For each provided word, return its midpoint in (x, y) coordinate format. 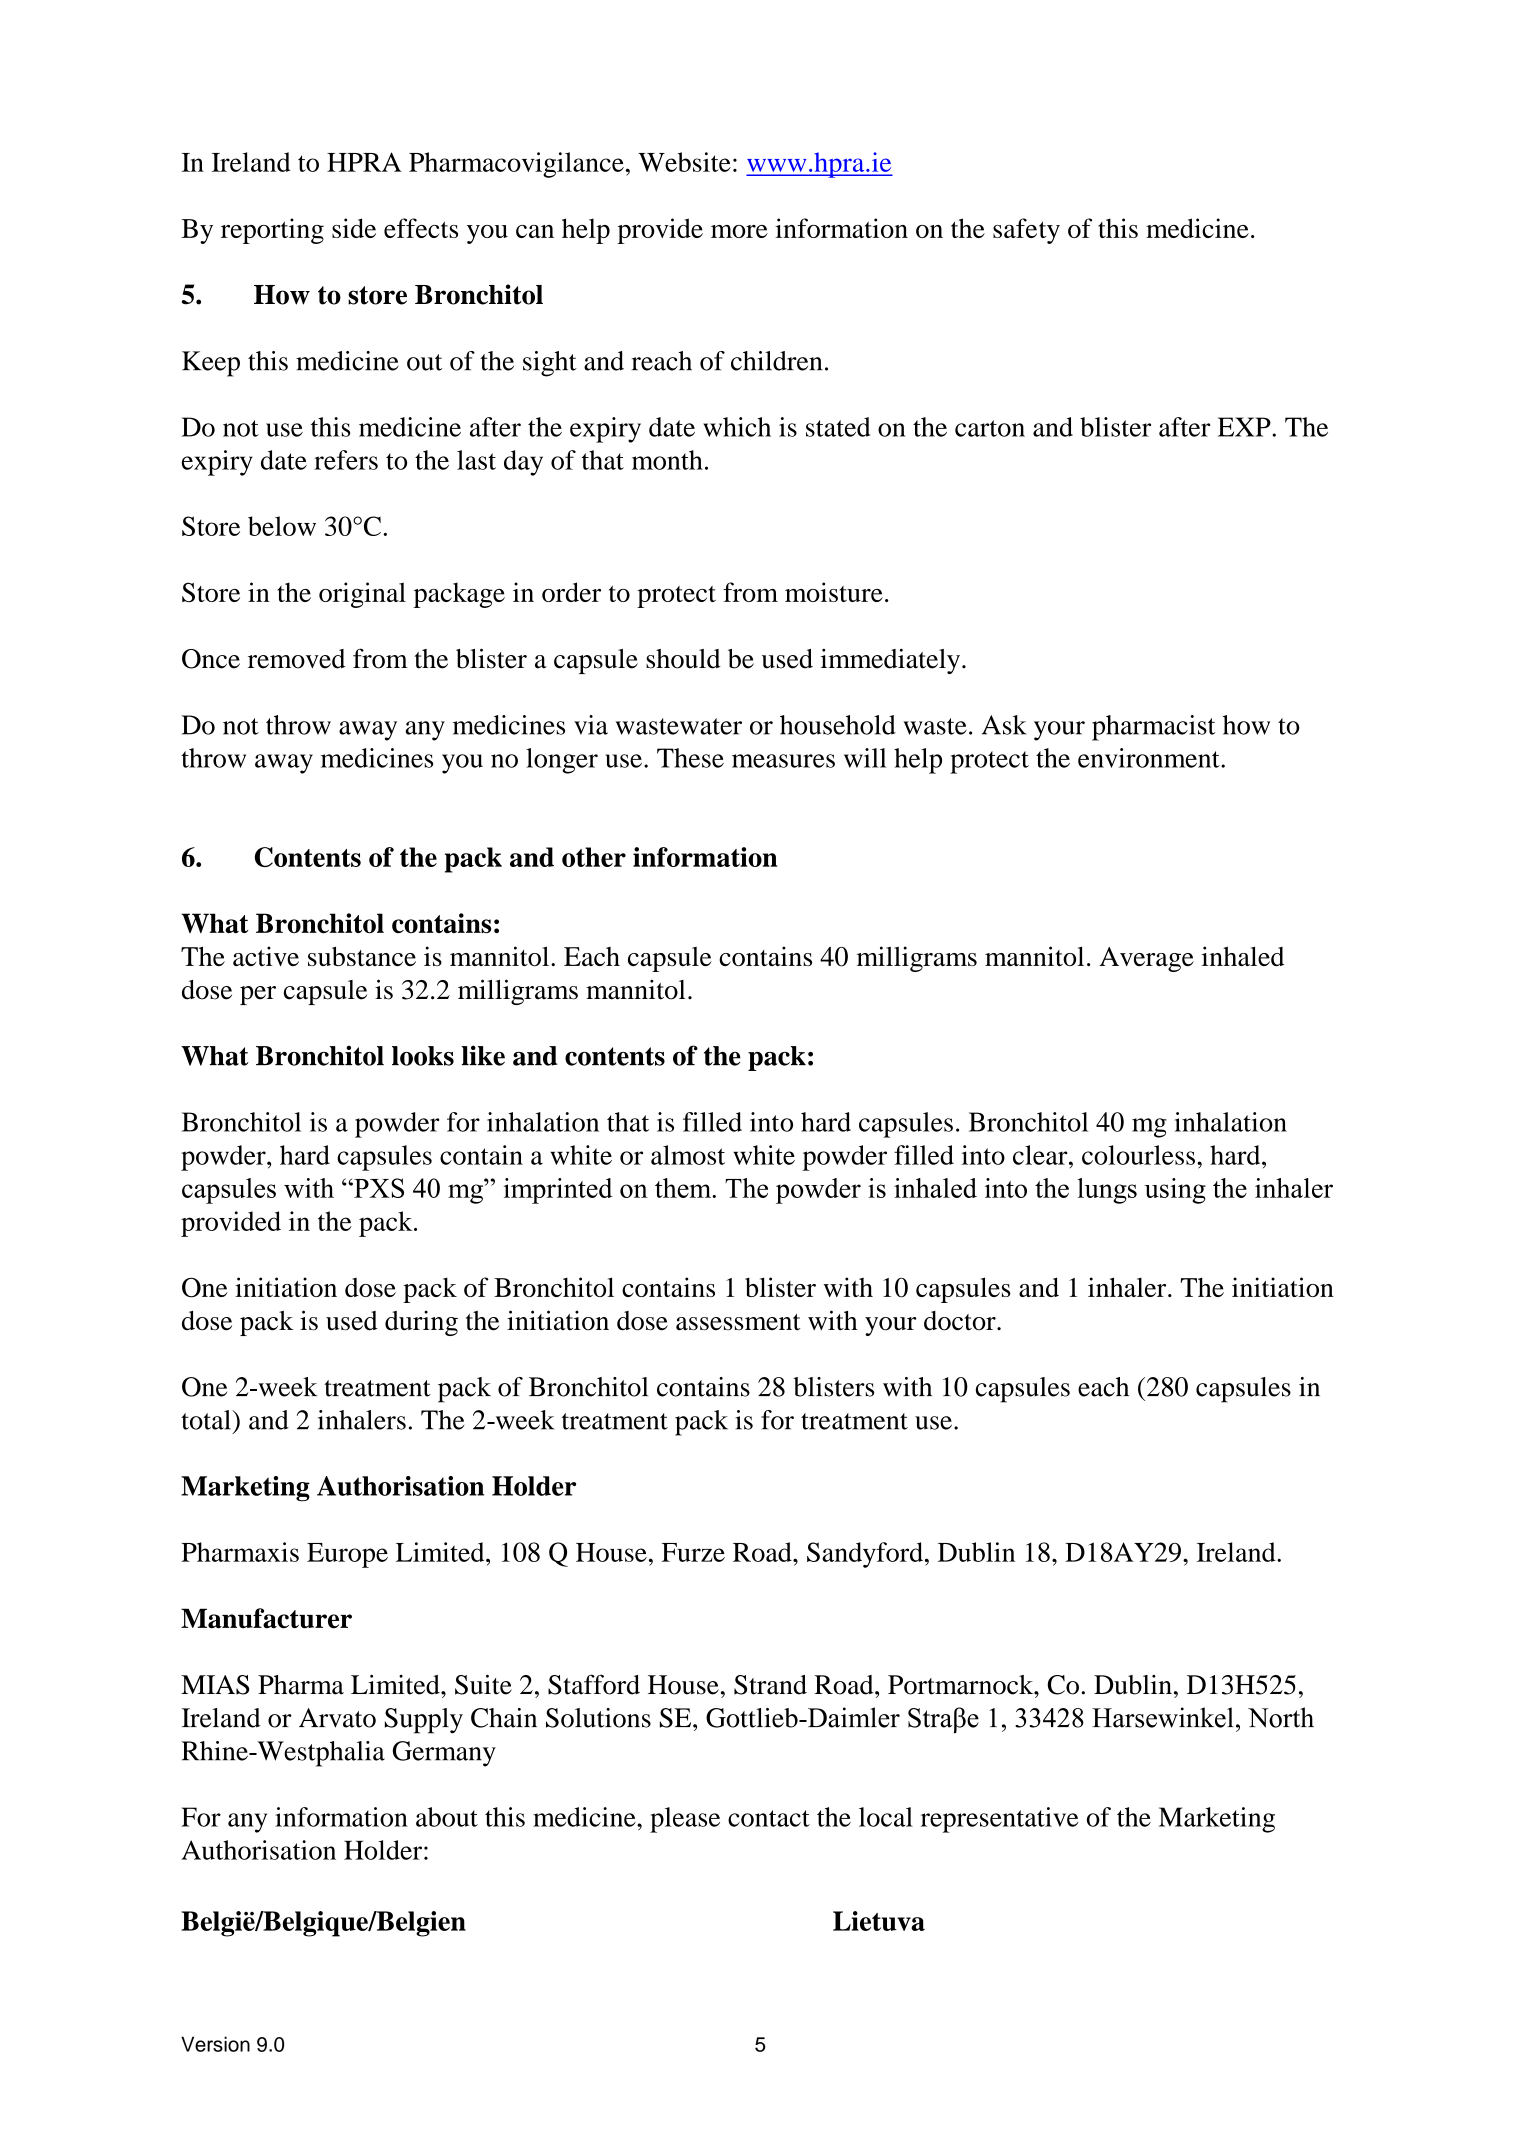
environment (1150, 758)
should (683, 659)
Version (215, 2044)
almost (688, 1155)
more (739, 231)
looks (423, 1056)
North (1281, 1717)
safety (1026, 231)
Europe (347, 1555)
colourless (1138, 1155)
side (354, 228)
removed (296, 659)
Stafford (594, 1684)
